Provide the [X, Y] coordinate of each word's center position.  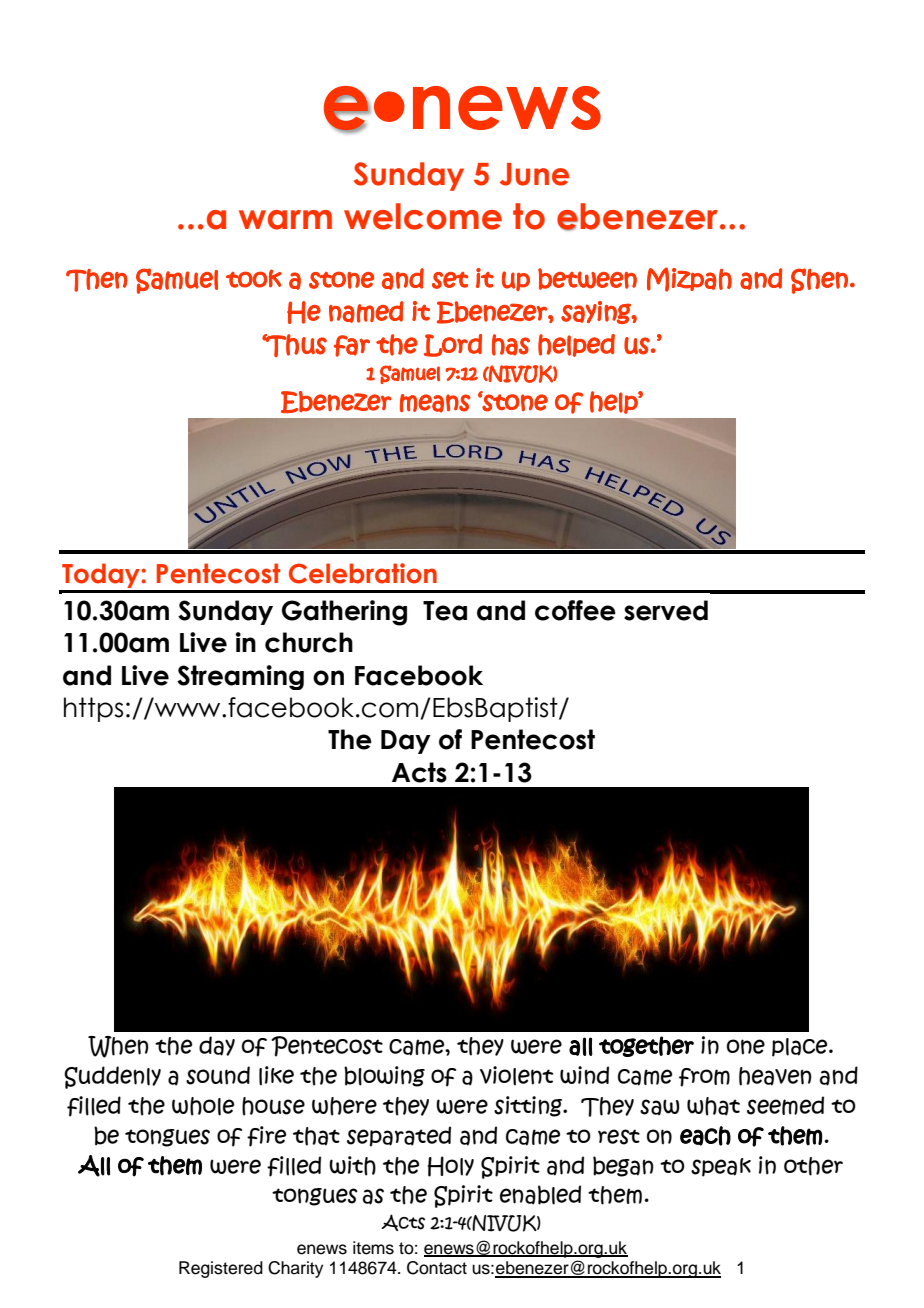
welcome [423, 216]
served [666, 610]
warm [285, 220]
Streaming [240, 677]
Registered [221, 1269]
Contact [437, 1268]
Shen [819, 281]
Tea [445, 611]
